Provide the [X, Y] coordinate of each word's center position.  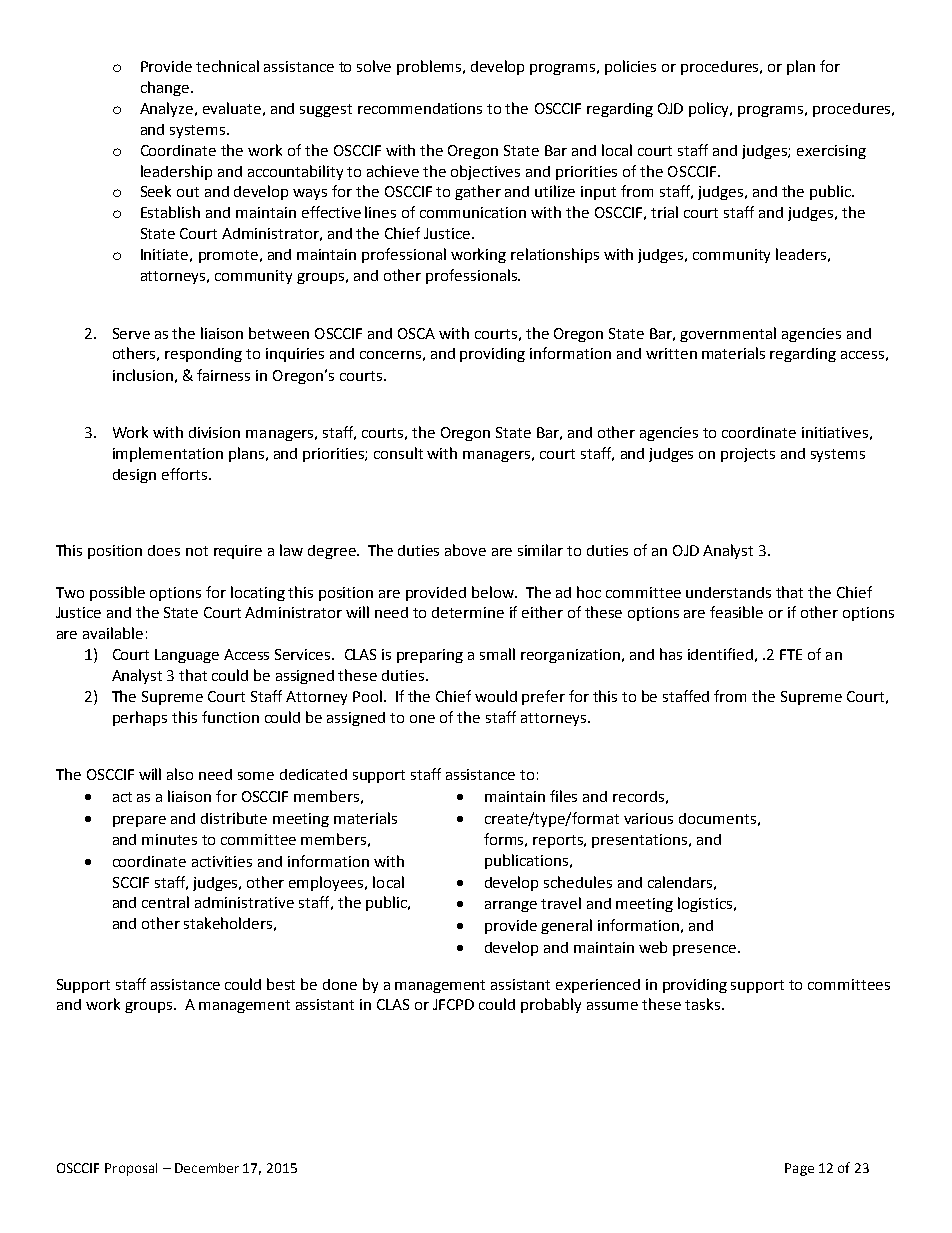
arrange [511, 906]
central [165, 902]
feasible [736, 612]
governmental [728, 334]
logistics [706, 904]
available [113, 633]
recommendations [420, 108]
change [166, 88]
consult [398, 453]
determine [468, 612]
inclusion [143, 375]
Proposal [131, 1169]
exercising [831, 152]
